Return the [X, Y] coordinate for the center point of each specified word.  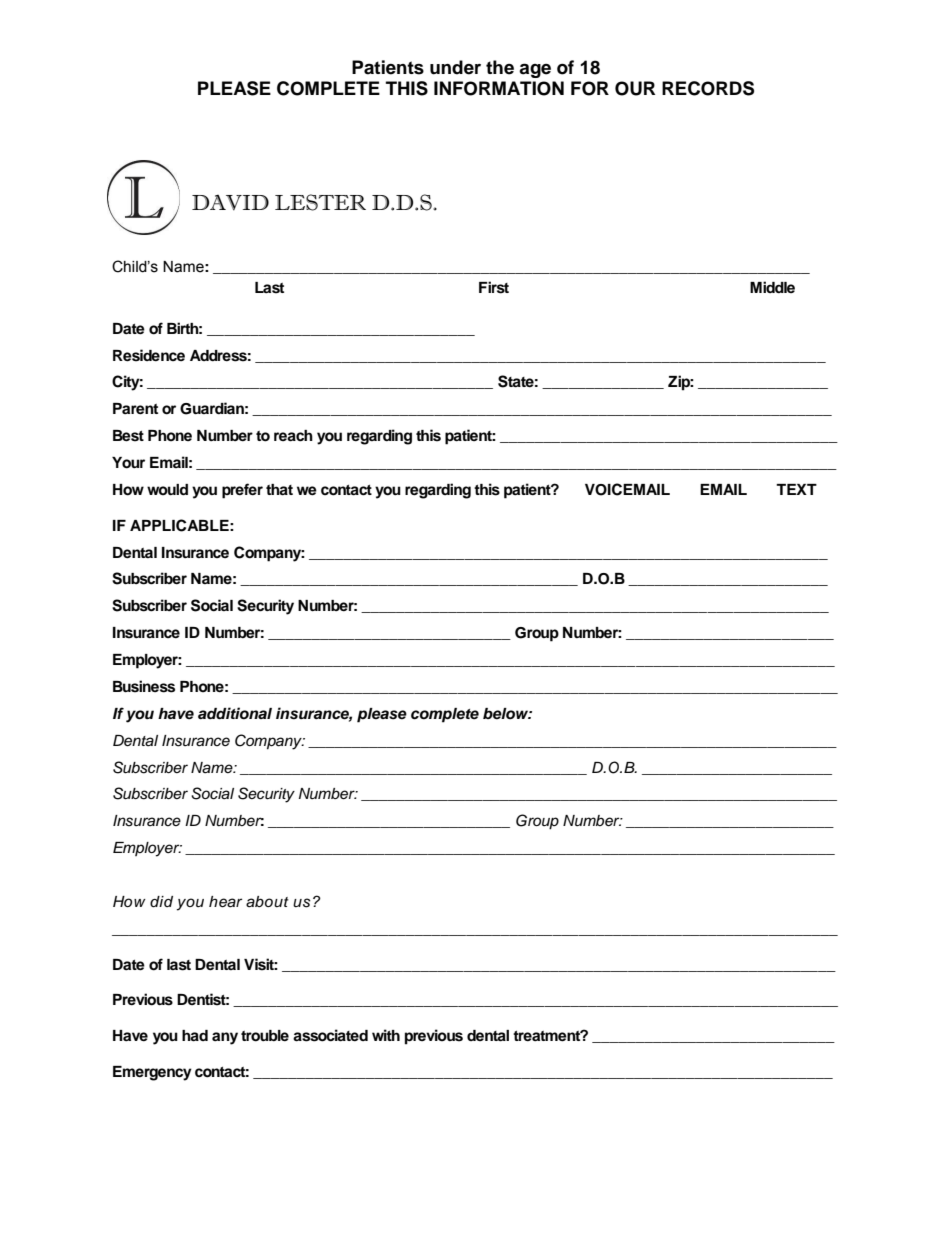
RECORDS [708, 88]
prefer [242, 491]
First [494, 287]
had [195, 1036]
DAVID [230, 203]
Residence [149, 355]
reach [293, 436]
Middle [772, 287]
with [386, 1035]
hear [225, 902]
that [279, 490]
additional [235, 713]
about [267, 902]
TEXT [796, 489]
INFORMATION [499, 88]
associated [330, 1035]
